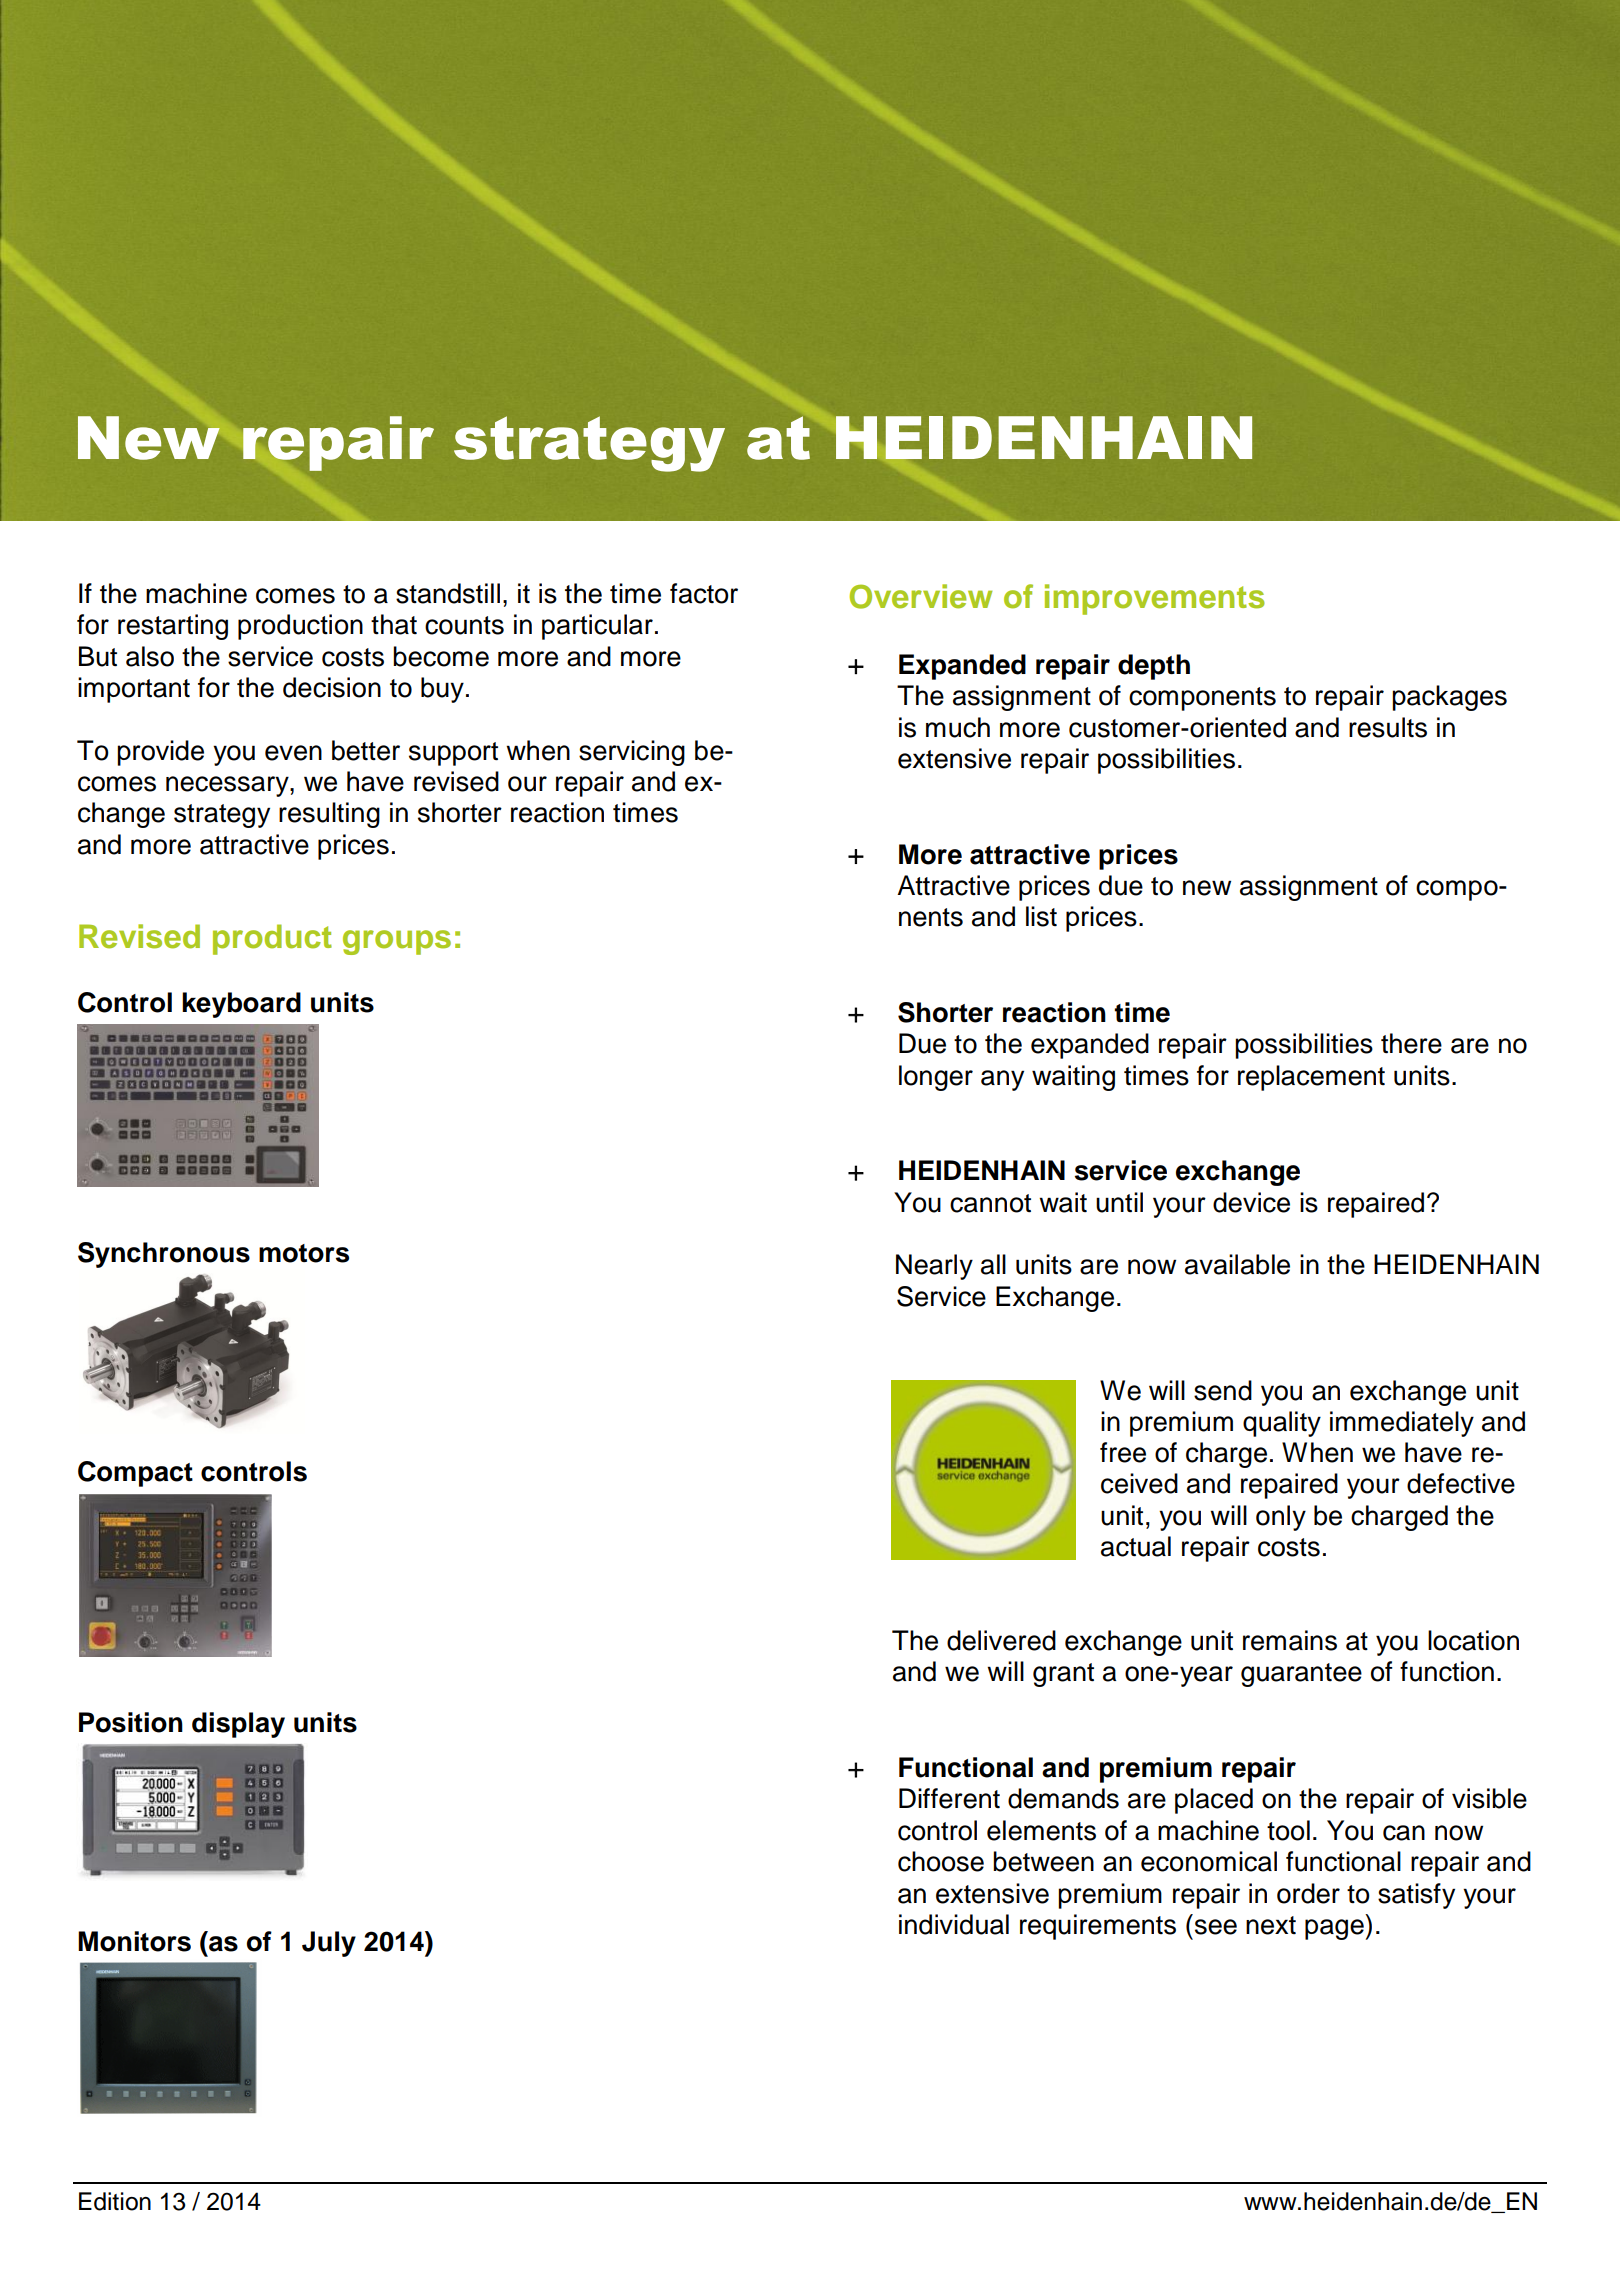  What do you see at coordinates (1290, 1640) in the screenshot?
I see `remains` at bounding box center [1290, 1640].
